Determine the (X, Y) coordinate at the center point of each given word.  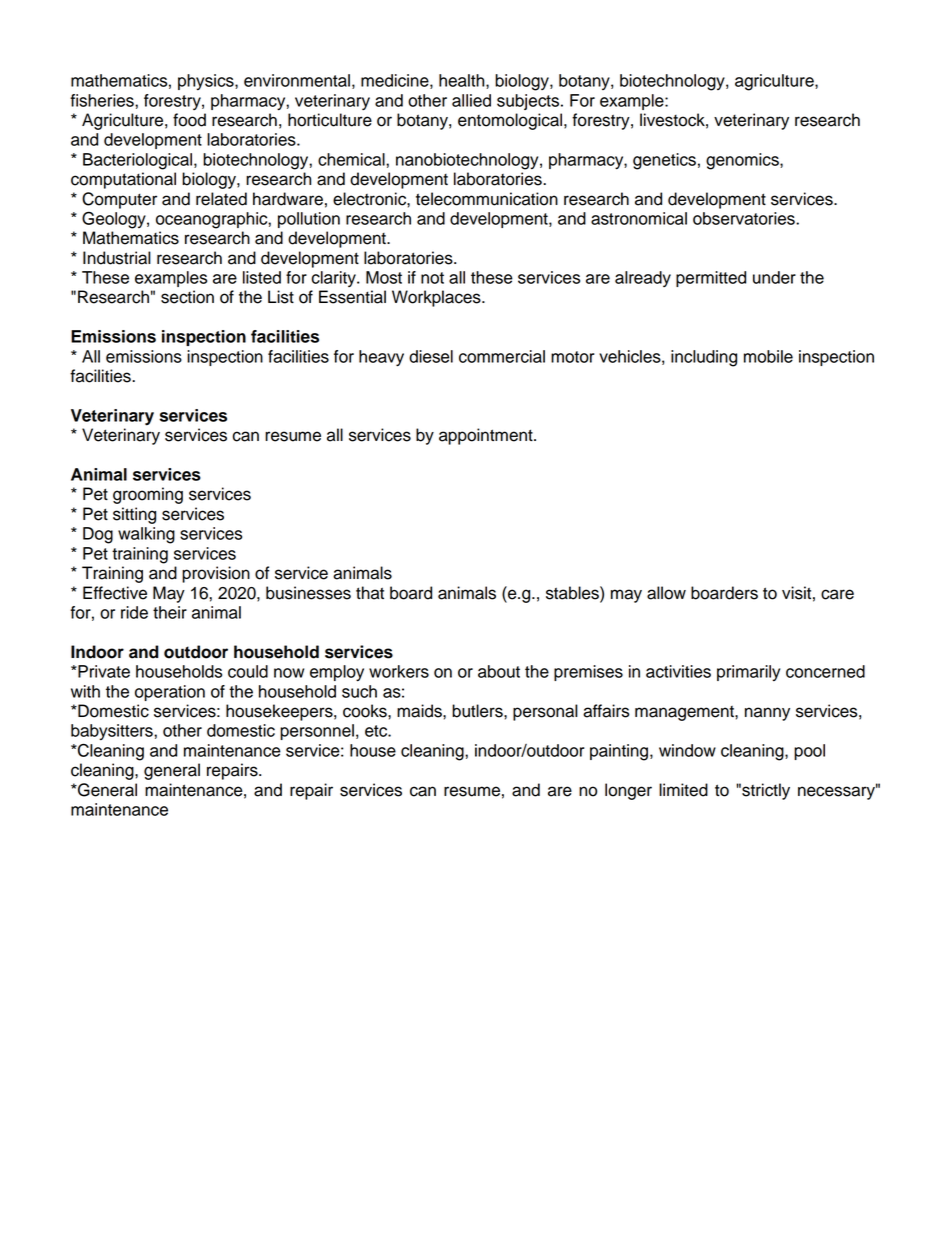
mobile (768, 356)
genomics (743, 161)
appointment (487, 436)
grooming (148, 495)
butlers (478, 711)
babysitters (113, 732)
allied (471, 100)
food (189, 120)
